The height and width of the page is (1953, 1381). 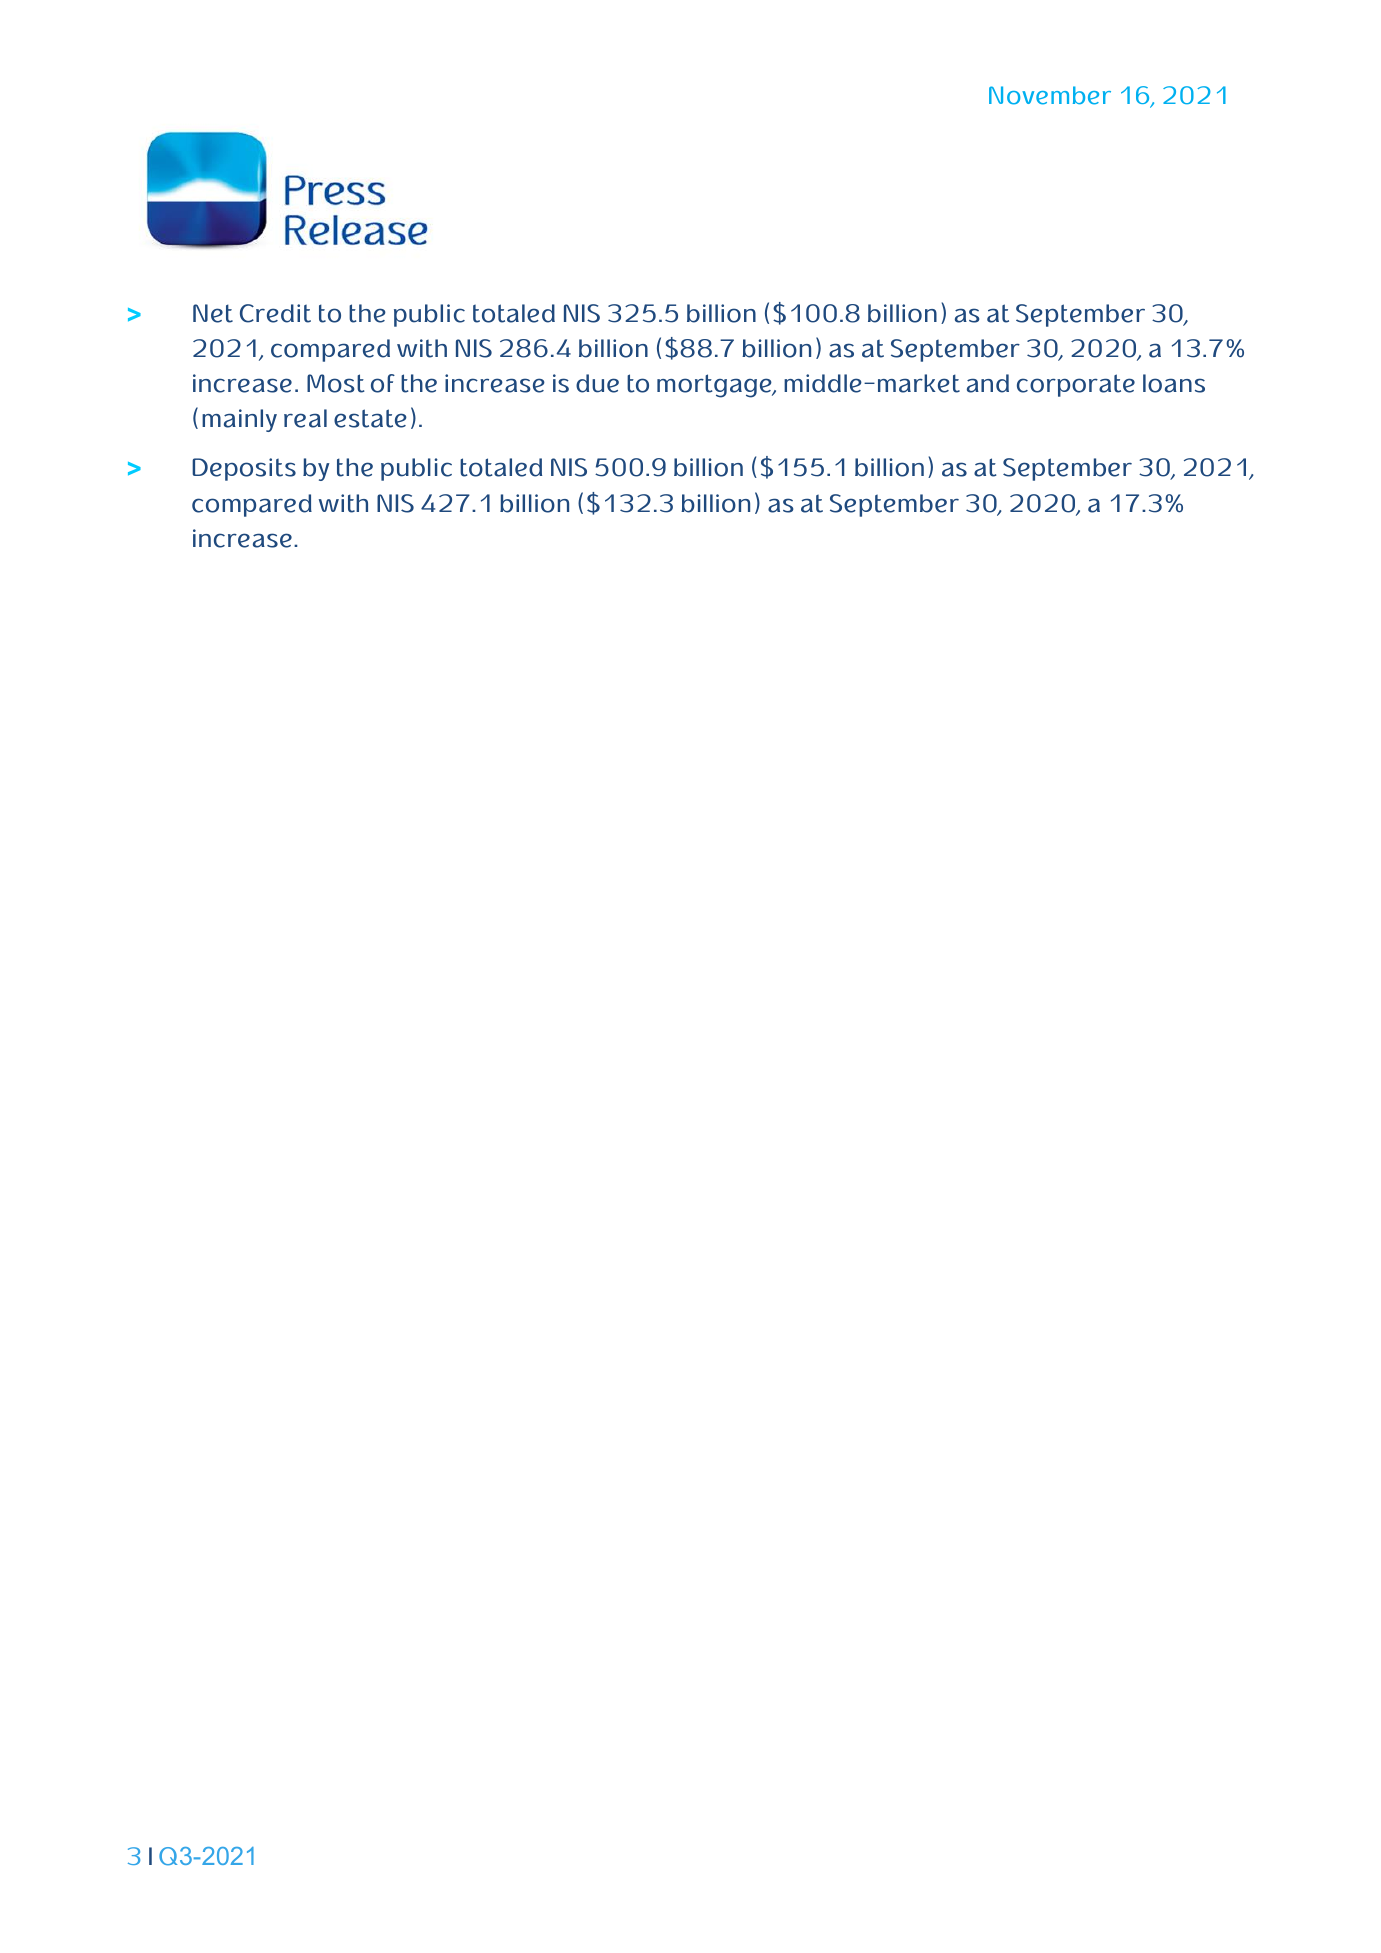 I want to click on corporate, so click(x=1076, y=385).
